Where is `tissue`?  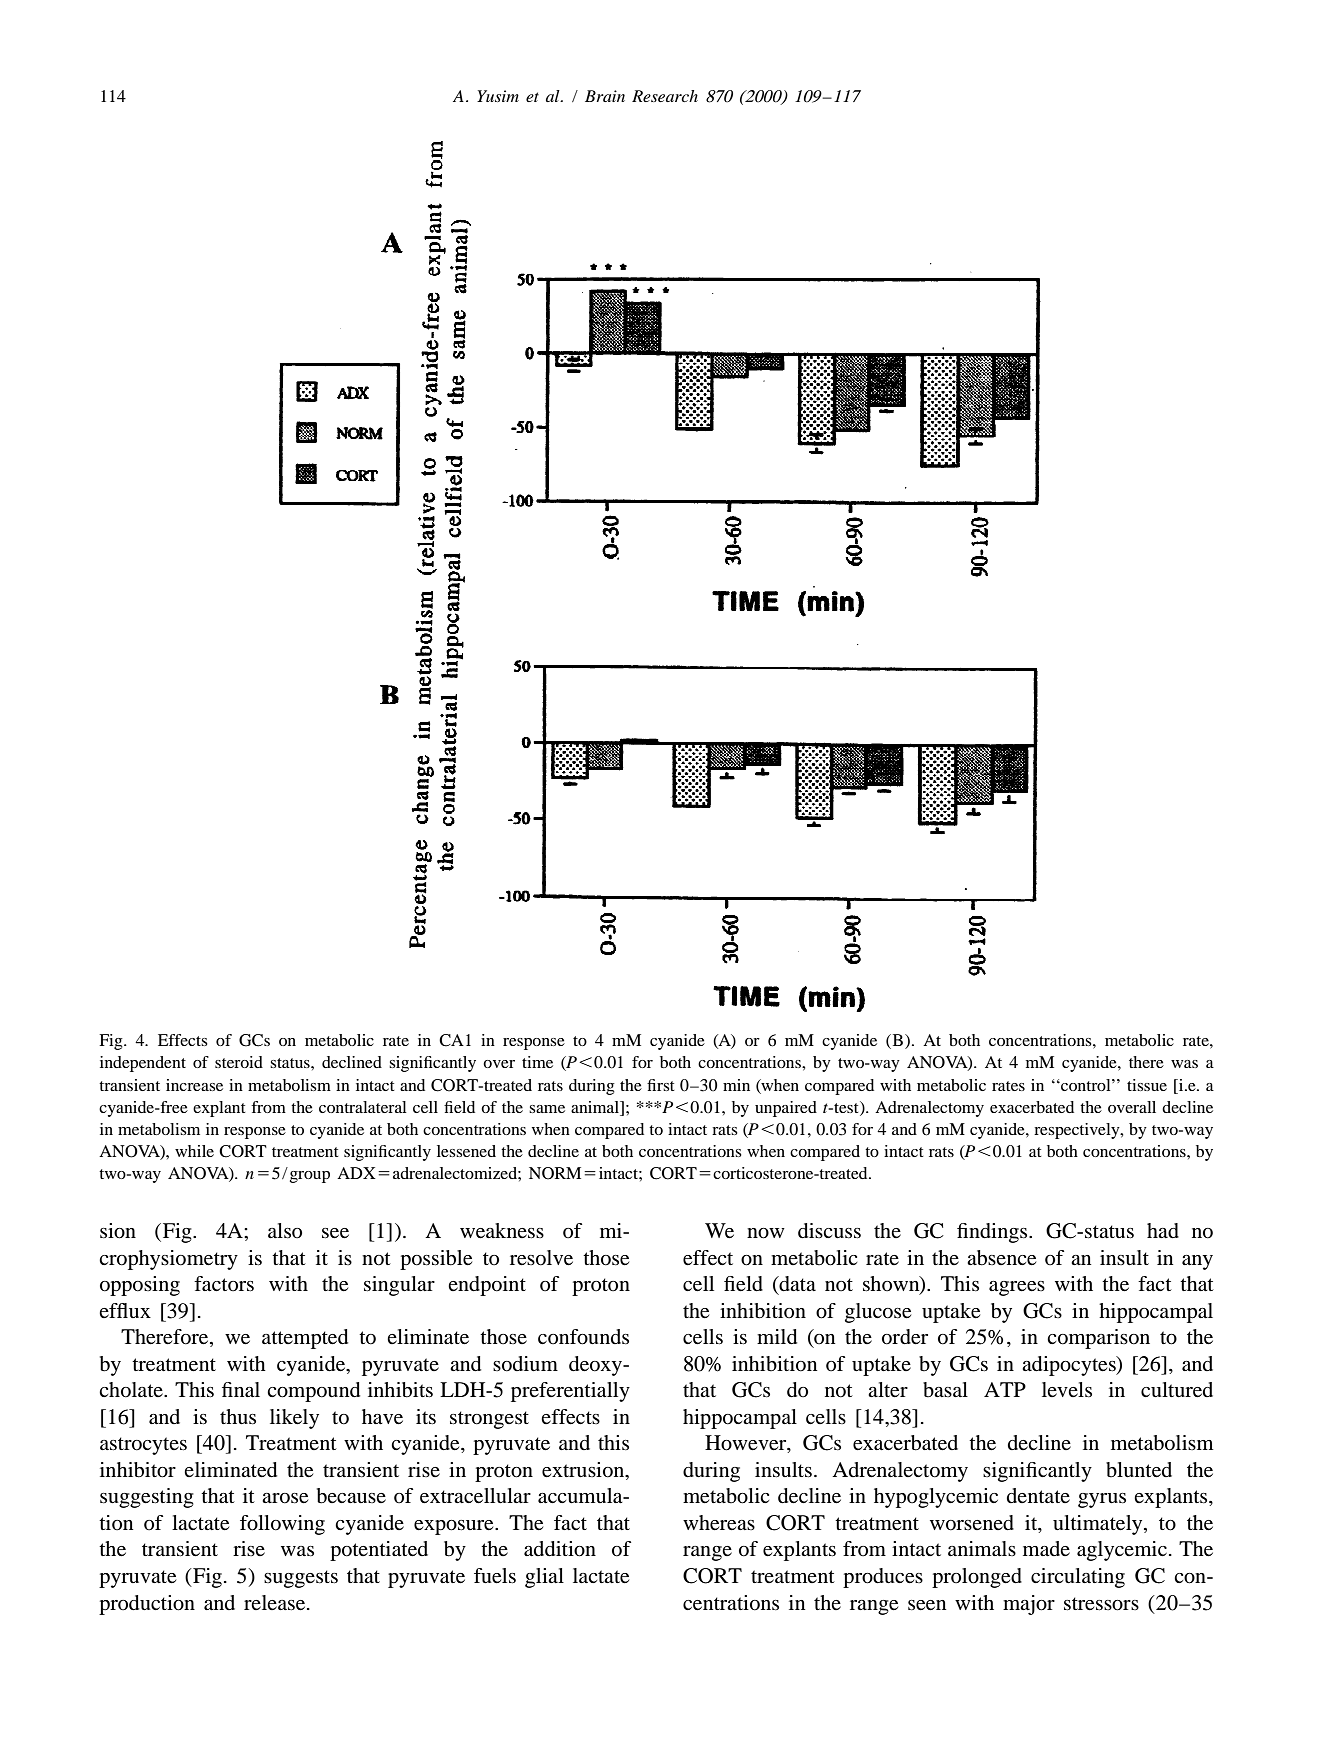 tissue is located at coordinates (1147, 1085).
